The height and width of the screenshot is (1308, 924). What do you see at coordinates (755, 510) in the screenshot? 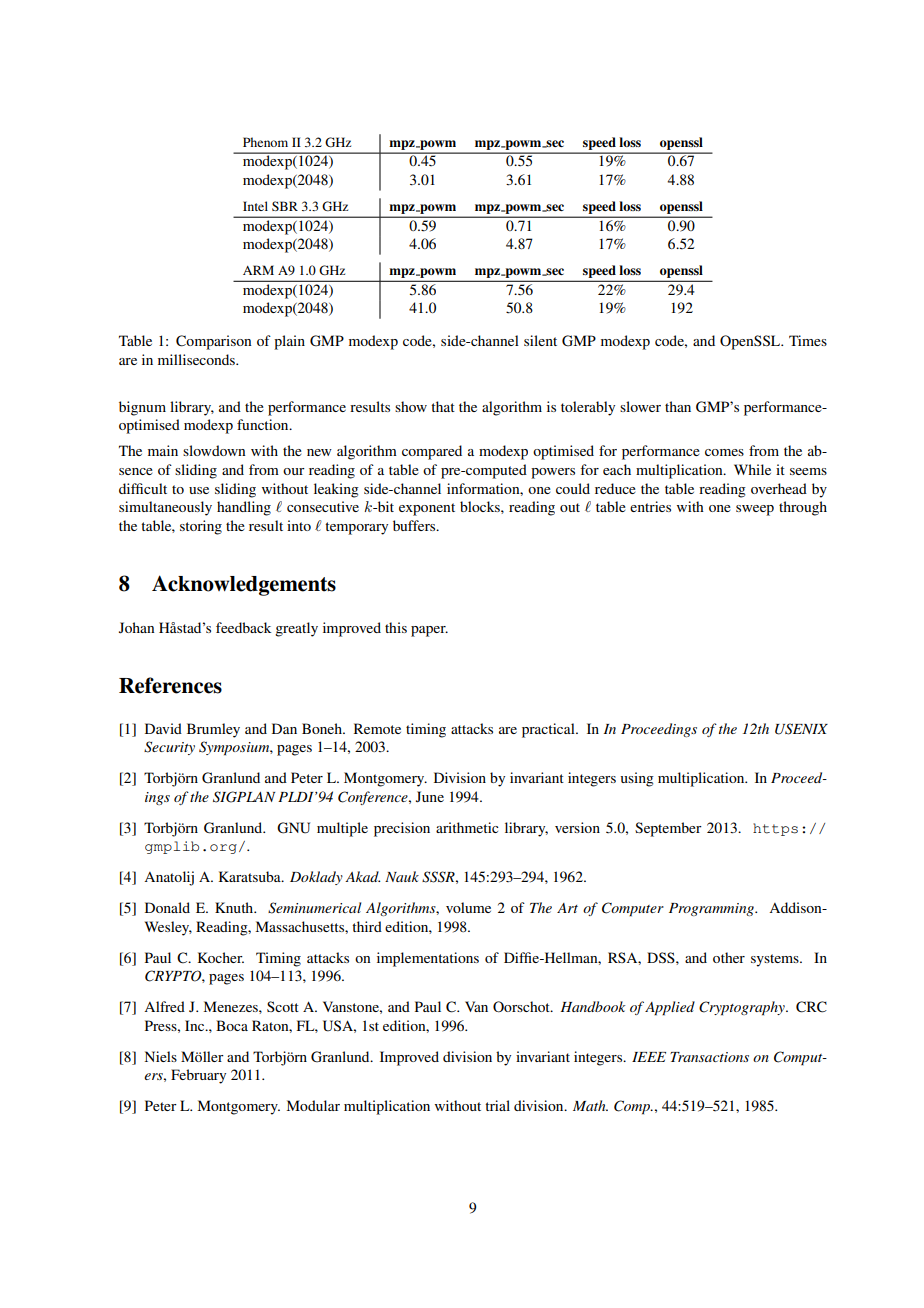
I see `sweep` at bounding box center [755, 510].
